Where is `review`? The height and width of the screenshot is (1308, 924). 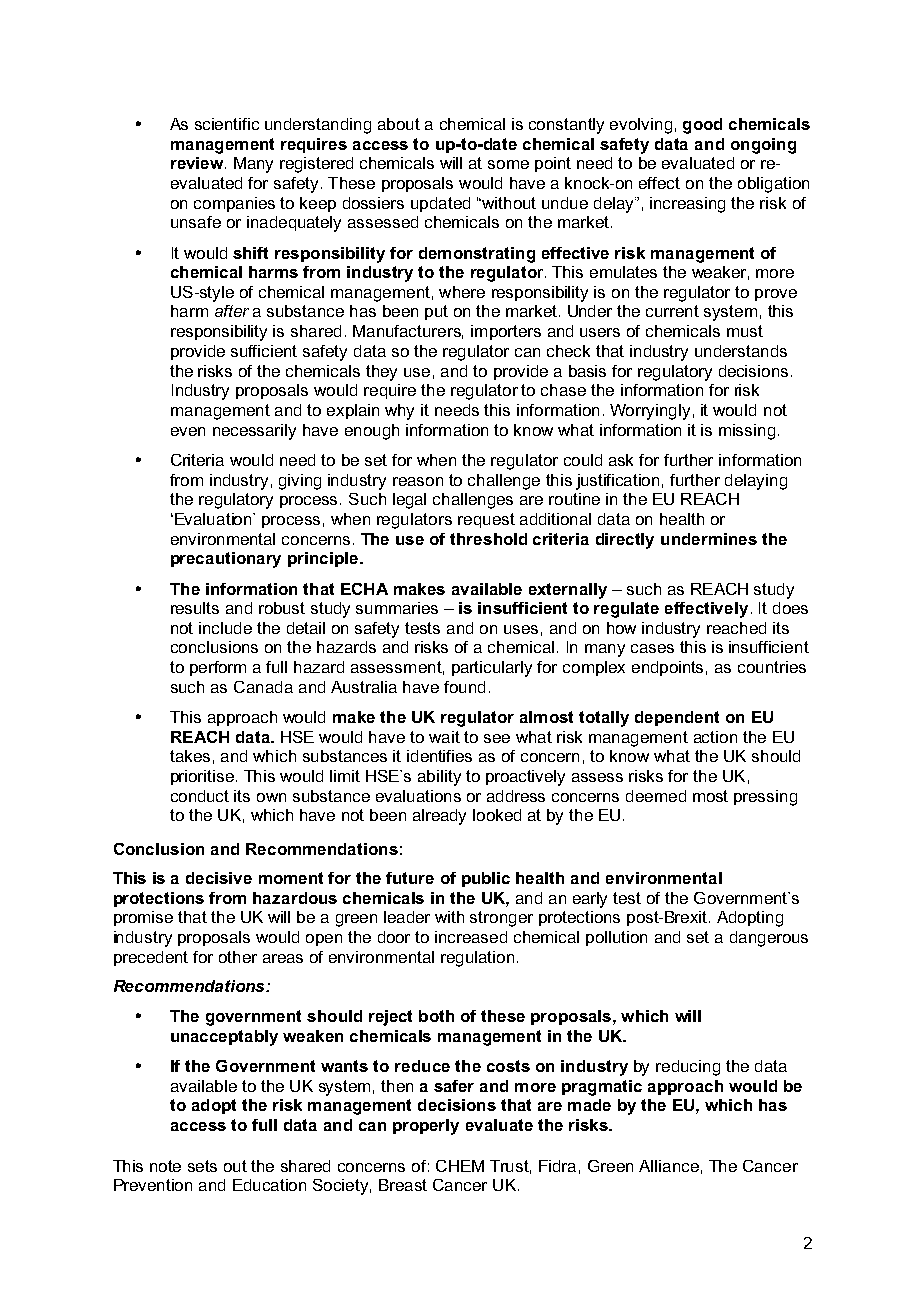 review is located at coordinates (198, 163).
